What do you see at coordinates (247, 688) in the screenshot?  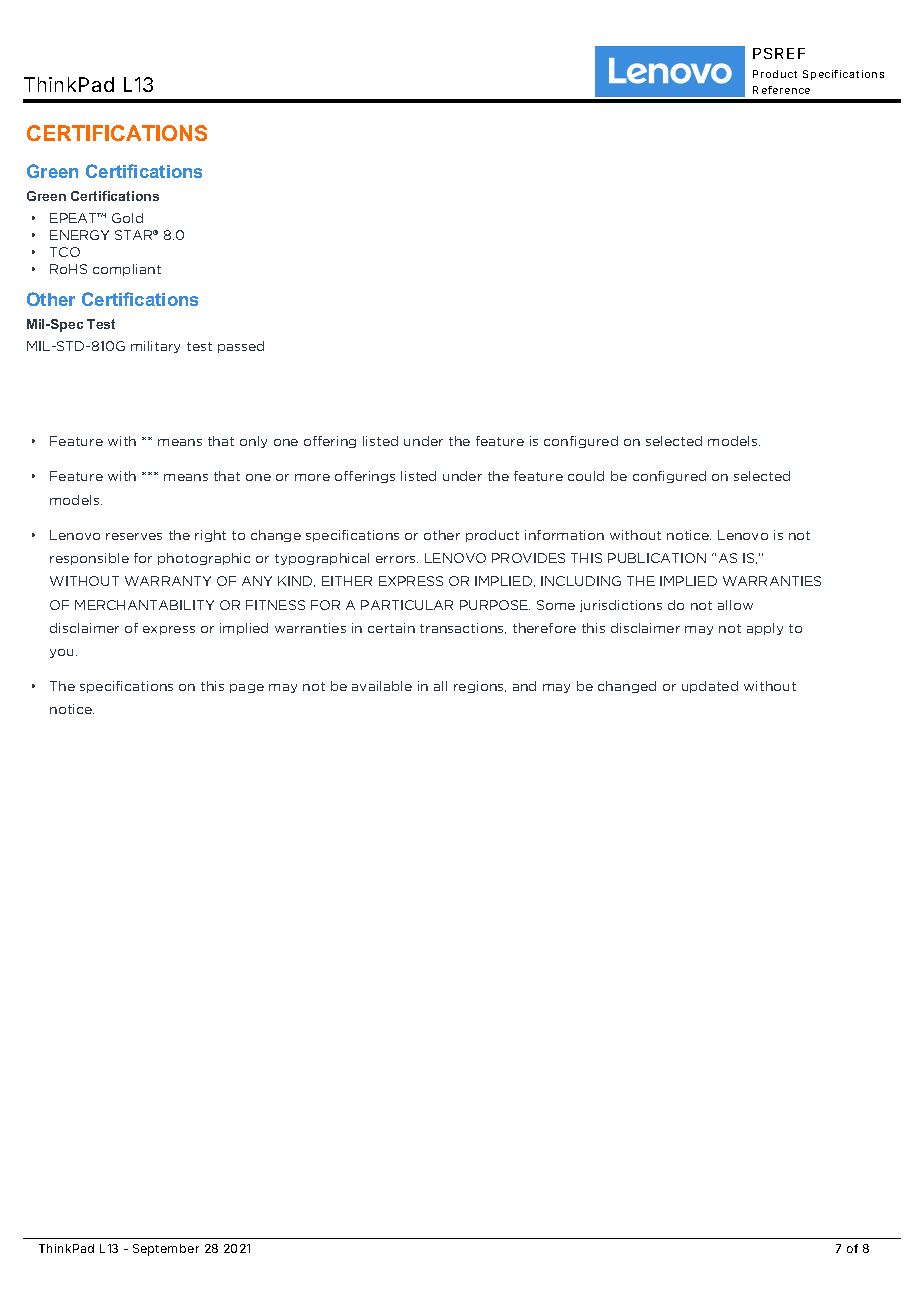 I see `page` at bounding box center [247, 688].
